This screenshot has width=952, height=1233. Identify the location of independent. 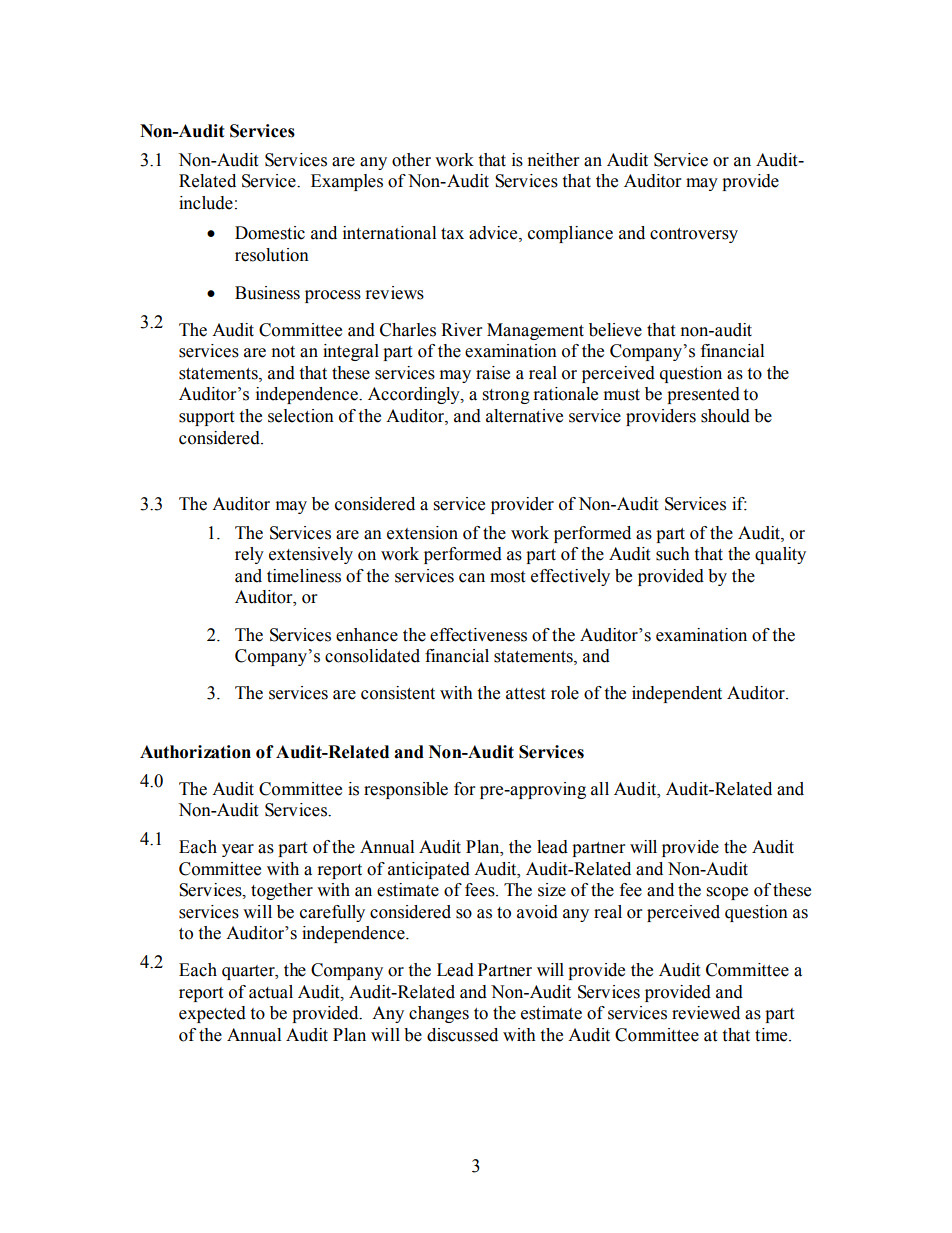
(677, 694).
